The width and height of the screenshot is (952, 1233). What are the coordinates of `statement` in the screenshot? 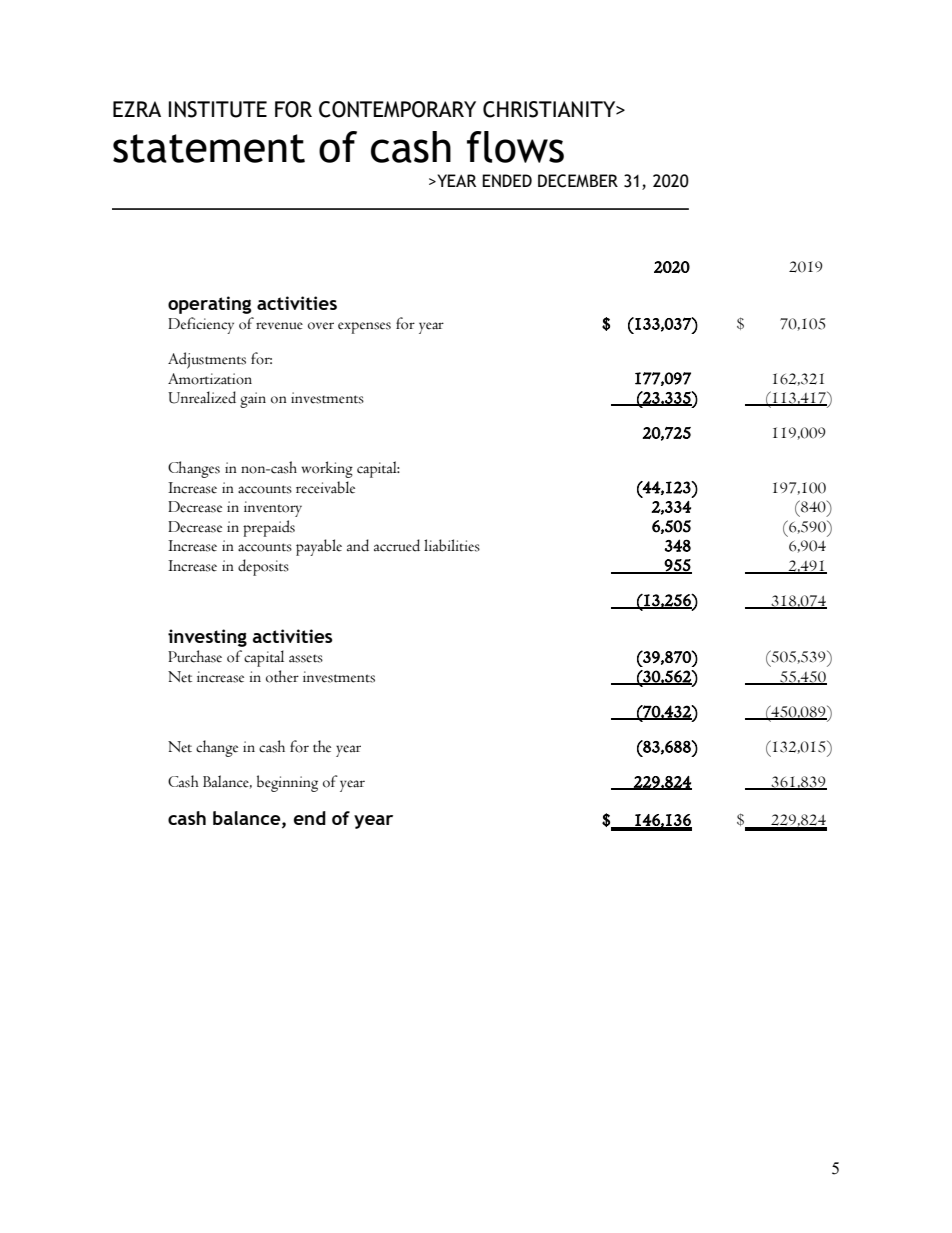 It's located at (209, 148).
